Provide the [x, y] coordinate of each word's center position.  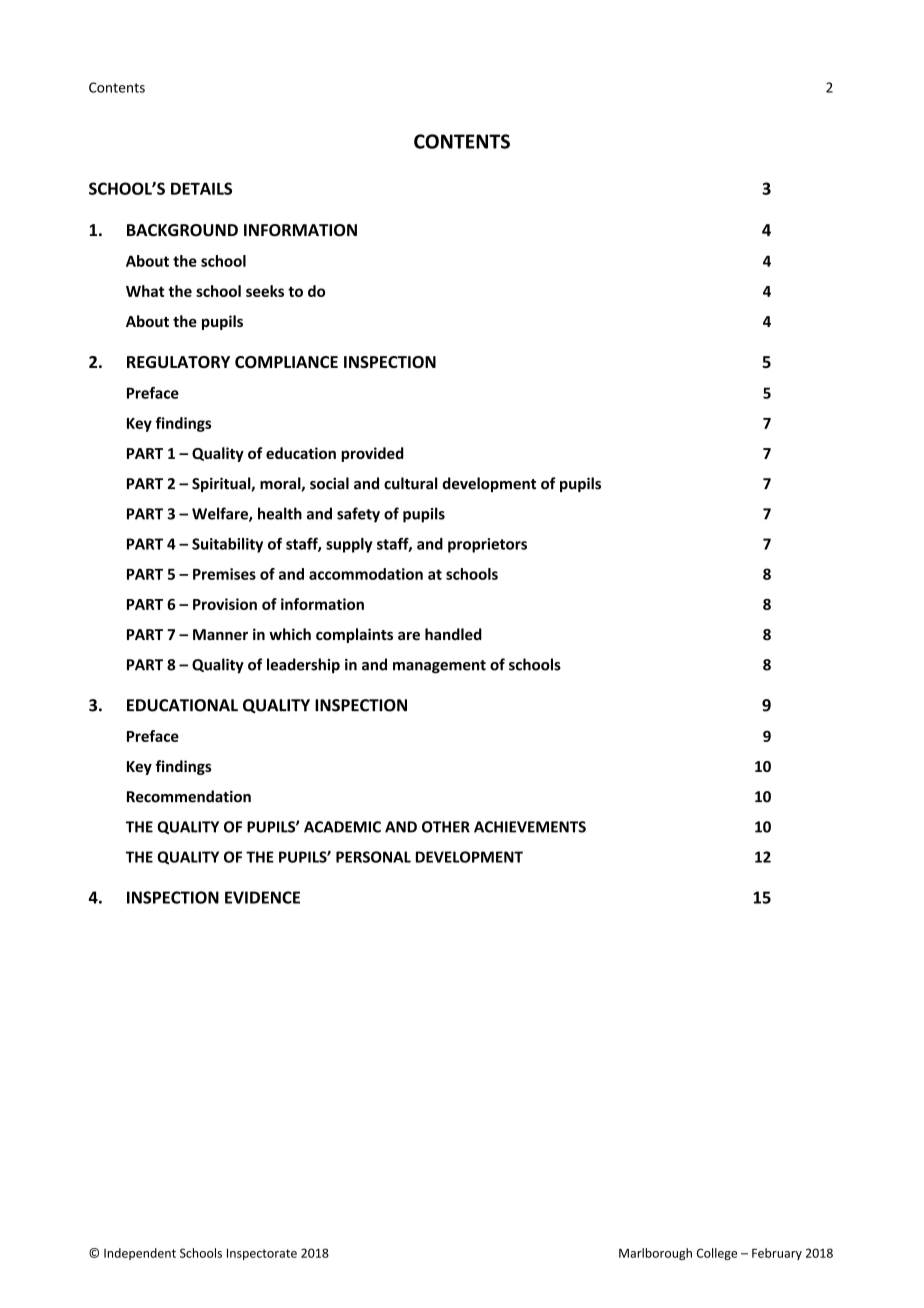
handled [453, 634]
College [717, 1254]
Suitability [227, 545]
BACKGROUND [182, 230]
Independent [140, 1254]
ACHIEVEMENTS [530, 827]
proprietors [487, 545]
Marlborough [655, 1254]
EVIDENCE [262, 897]
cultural [410, 483]
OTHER [446, 827]
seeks [265, 291]
